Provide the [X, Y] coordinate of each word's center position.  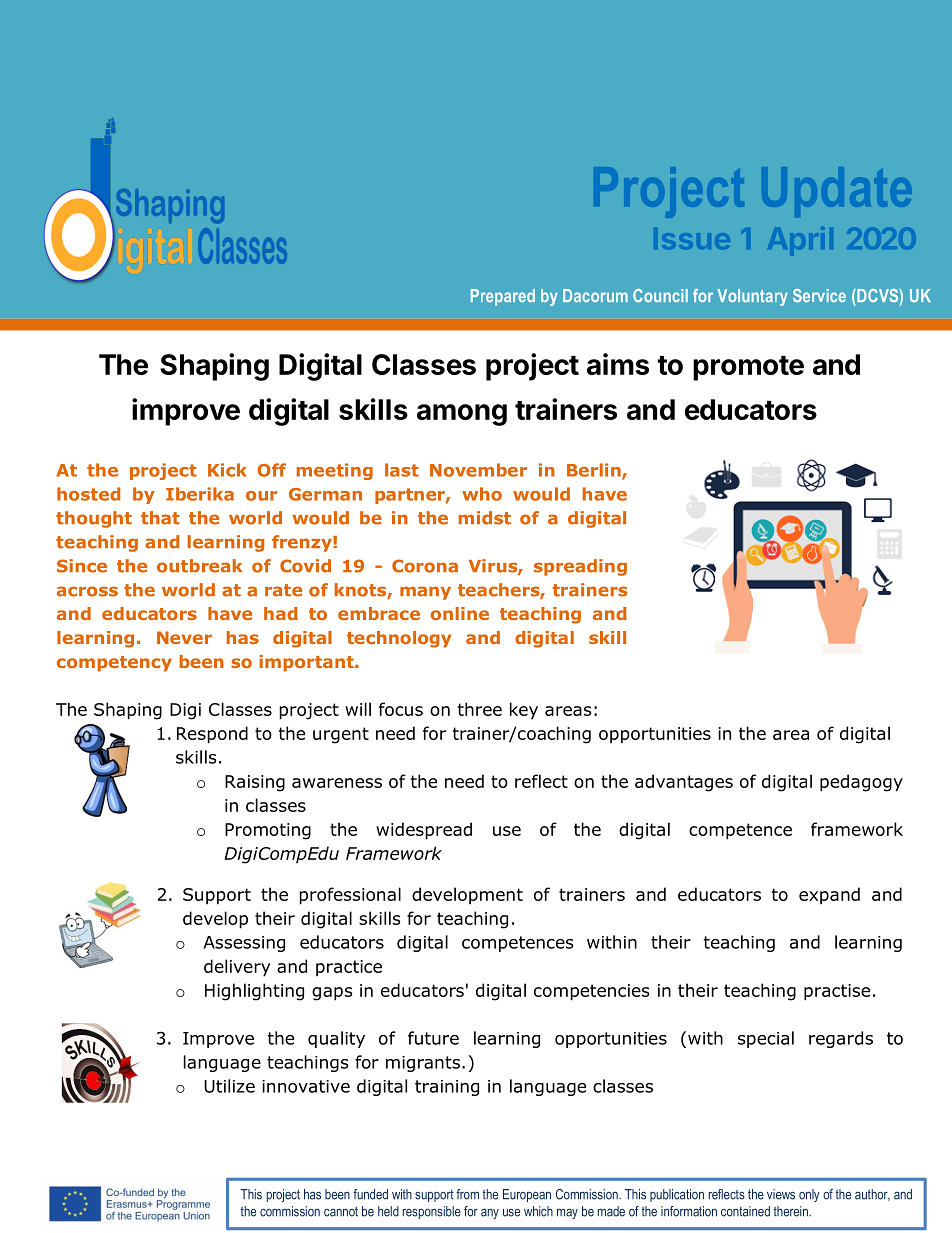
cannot [341, 1211]
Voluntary [752, 297]
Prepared [503, 297]
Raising [255, 783]
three [480, 709]
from [467, 1194]
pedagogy [861, 783]
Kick [227, 470]
